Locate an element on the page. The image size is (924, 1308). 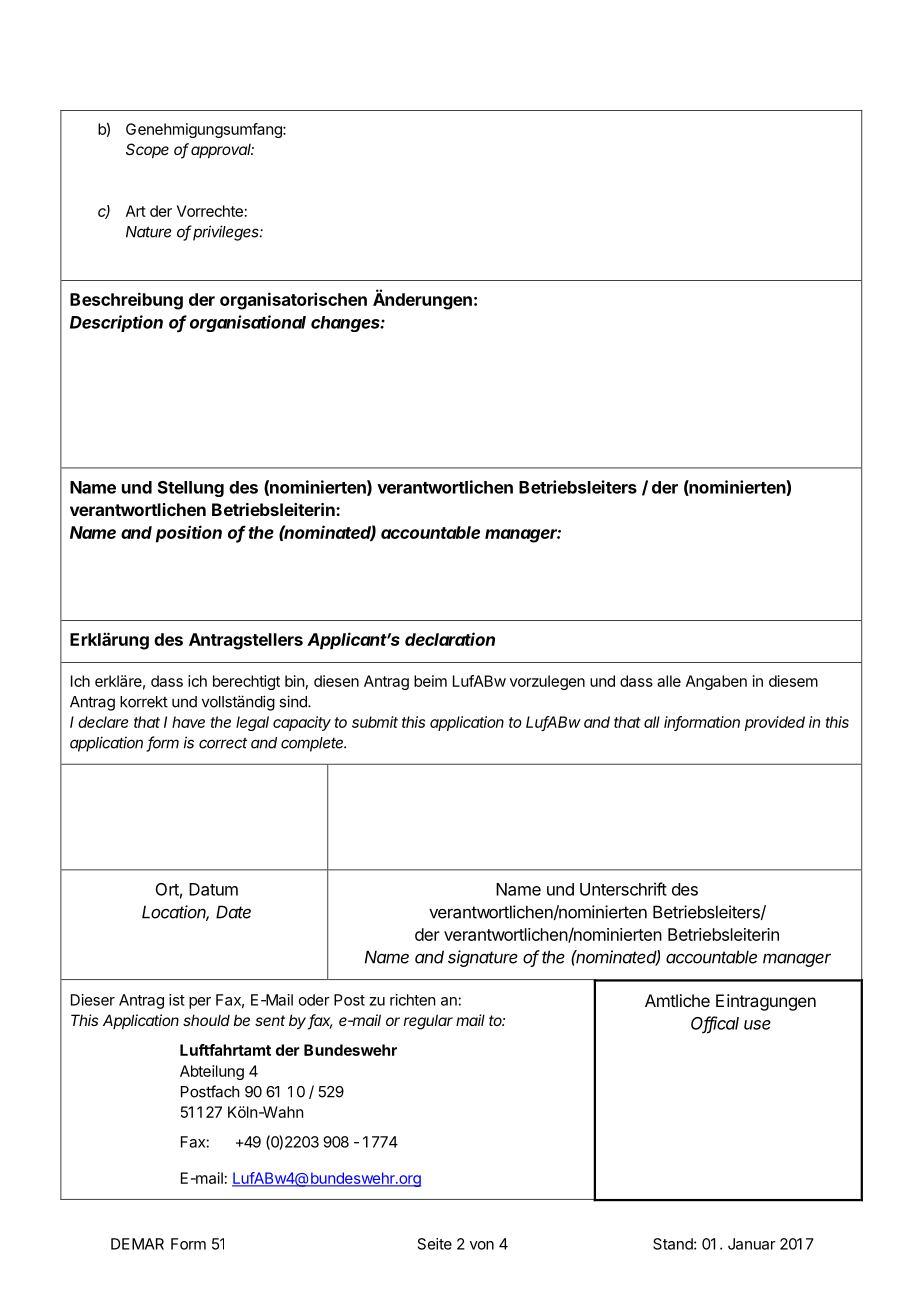
Scope is located at coordinates (147, 150).
